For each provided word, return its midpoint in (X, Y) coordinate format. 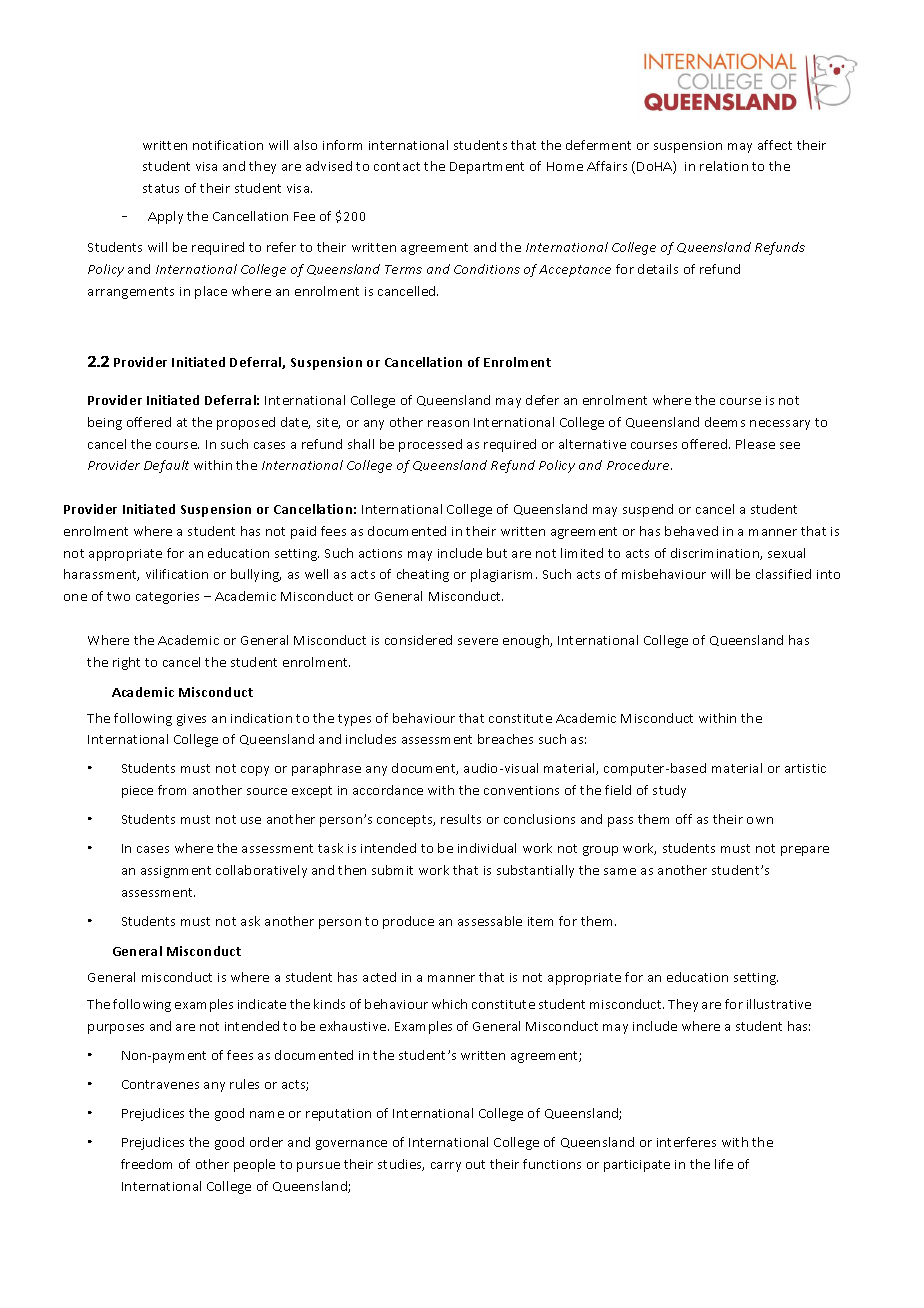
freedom (146, 1164)
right (126, 663)
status (161, 188)
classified (783, 574)
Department (487, 168)
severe (478, 641)
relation (724, 166)
